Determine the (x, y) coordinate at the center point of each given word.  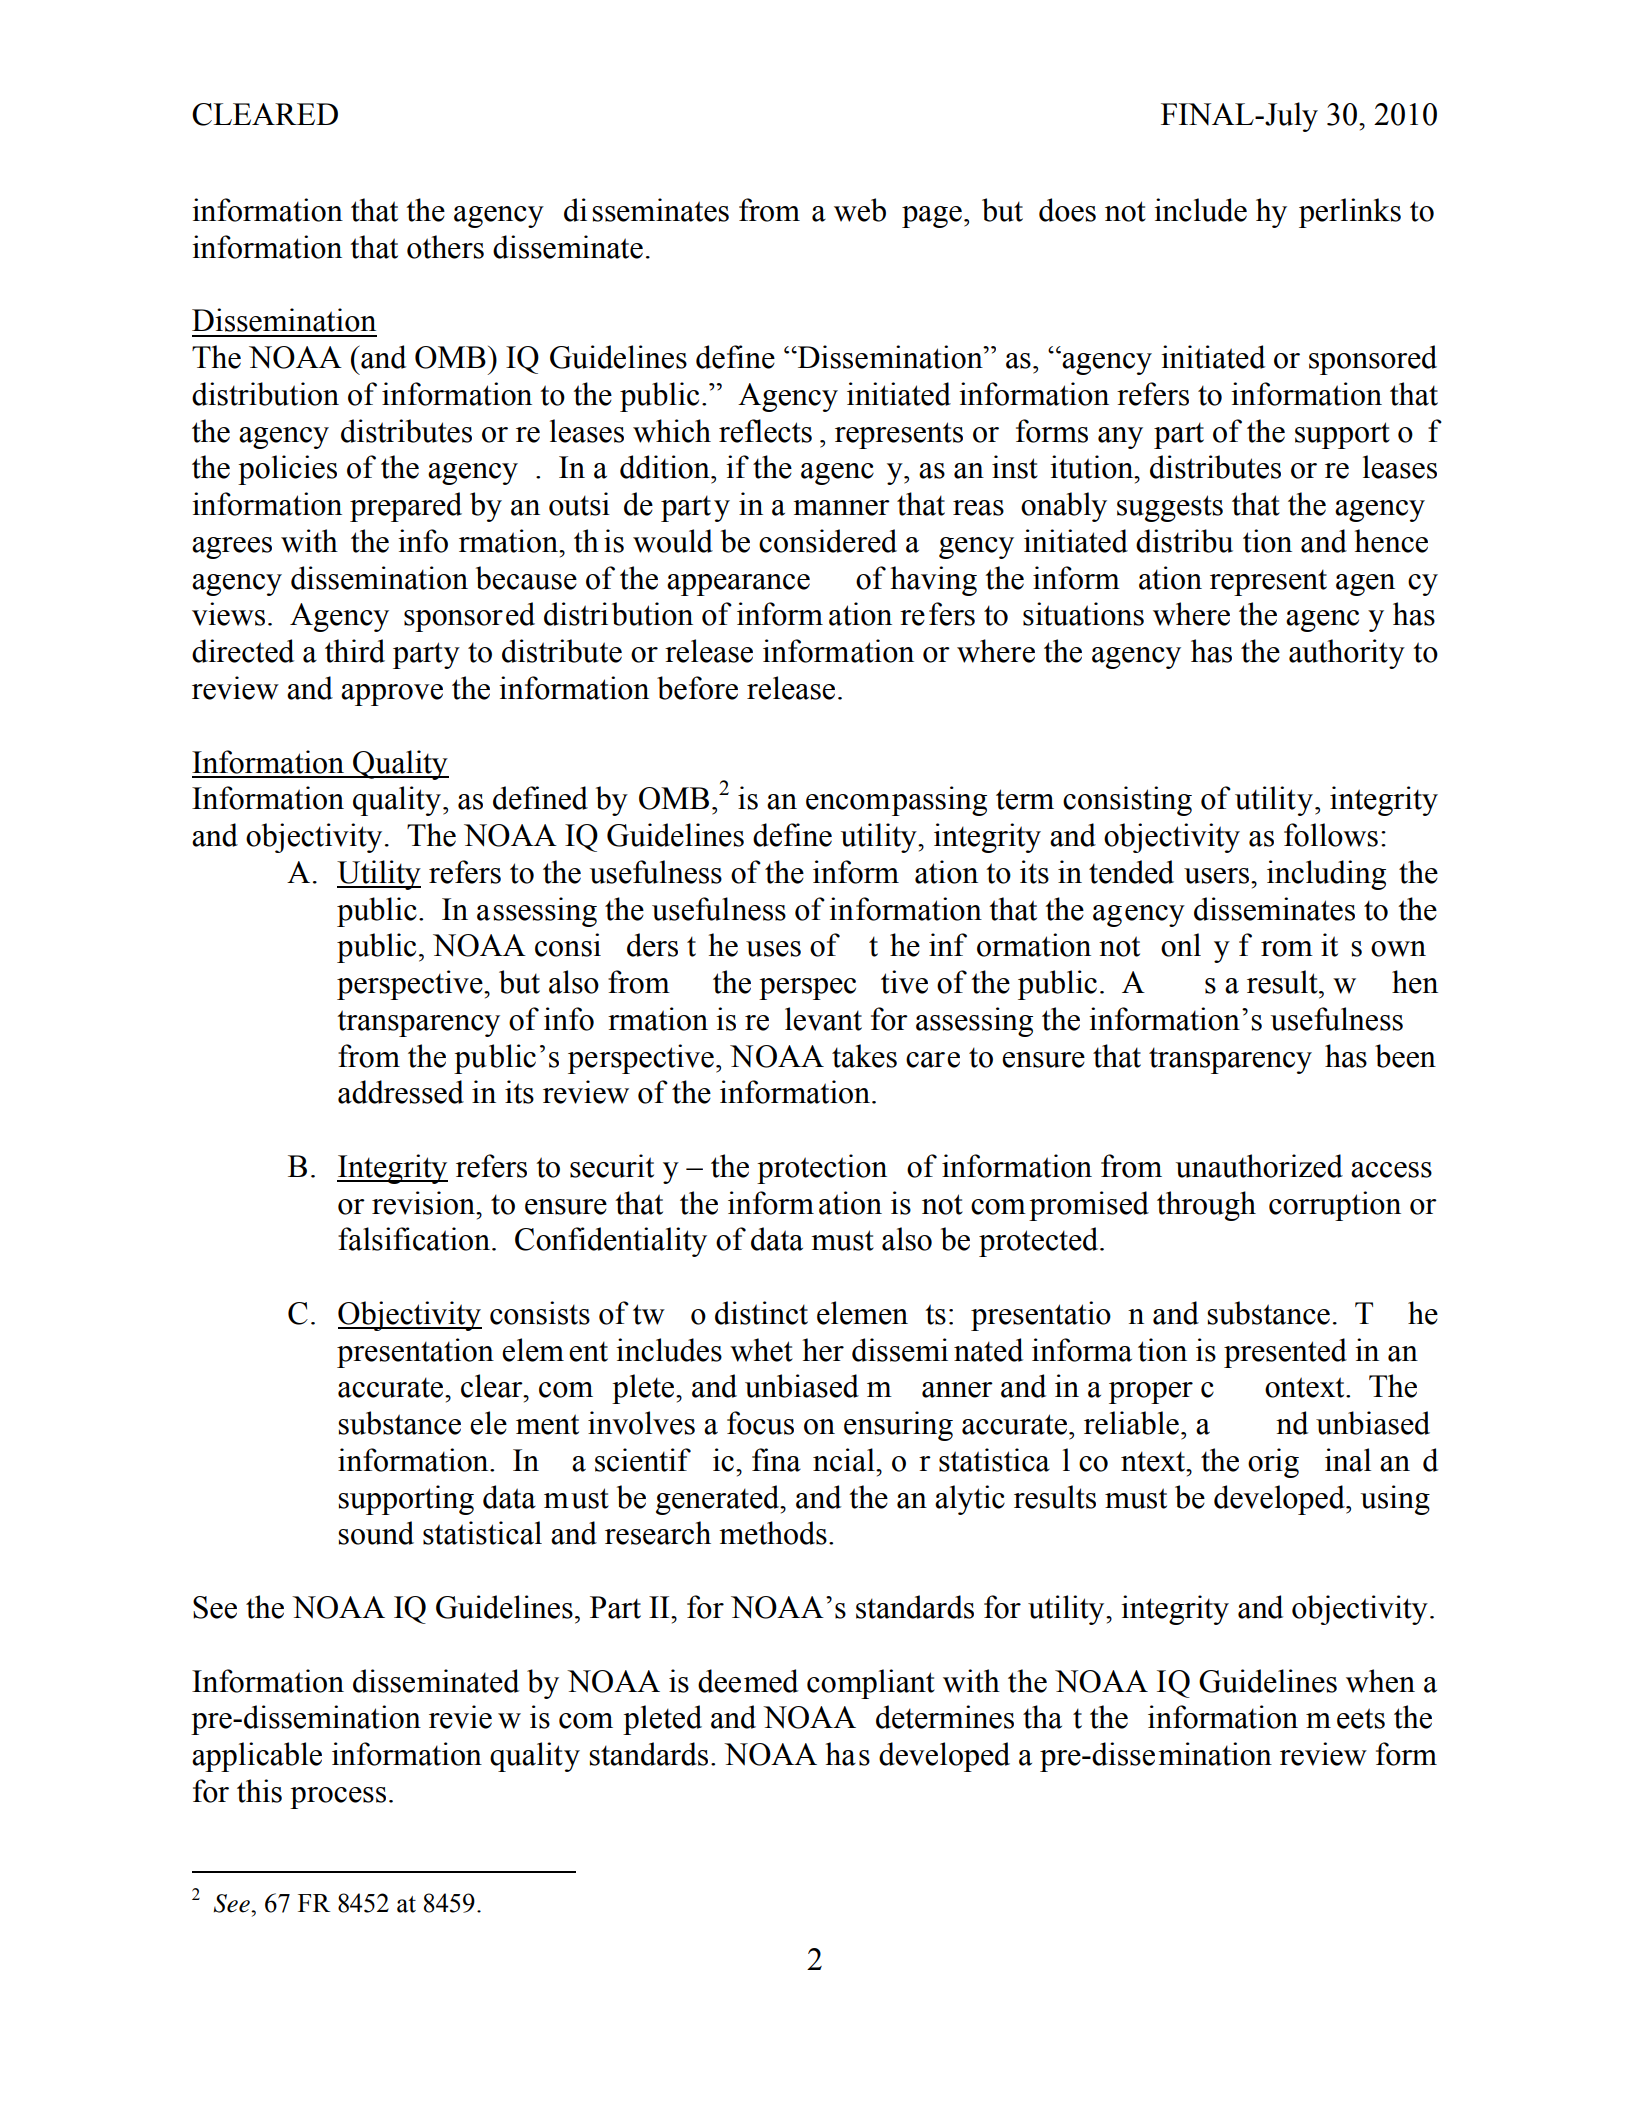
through (1206, 1206)
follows (1331, 835)
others (445, 247)
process (338, 1798)
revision (425, 1203)
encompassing (896, 801)
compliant (871, 1684)
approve (392, 695)
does (1067, 210)
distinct (761, 1313)
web (860, 210)
